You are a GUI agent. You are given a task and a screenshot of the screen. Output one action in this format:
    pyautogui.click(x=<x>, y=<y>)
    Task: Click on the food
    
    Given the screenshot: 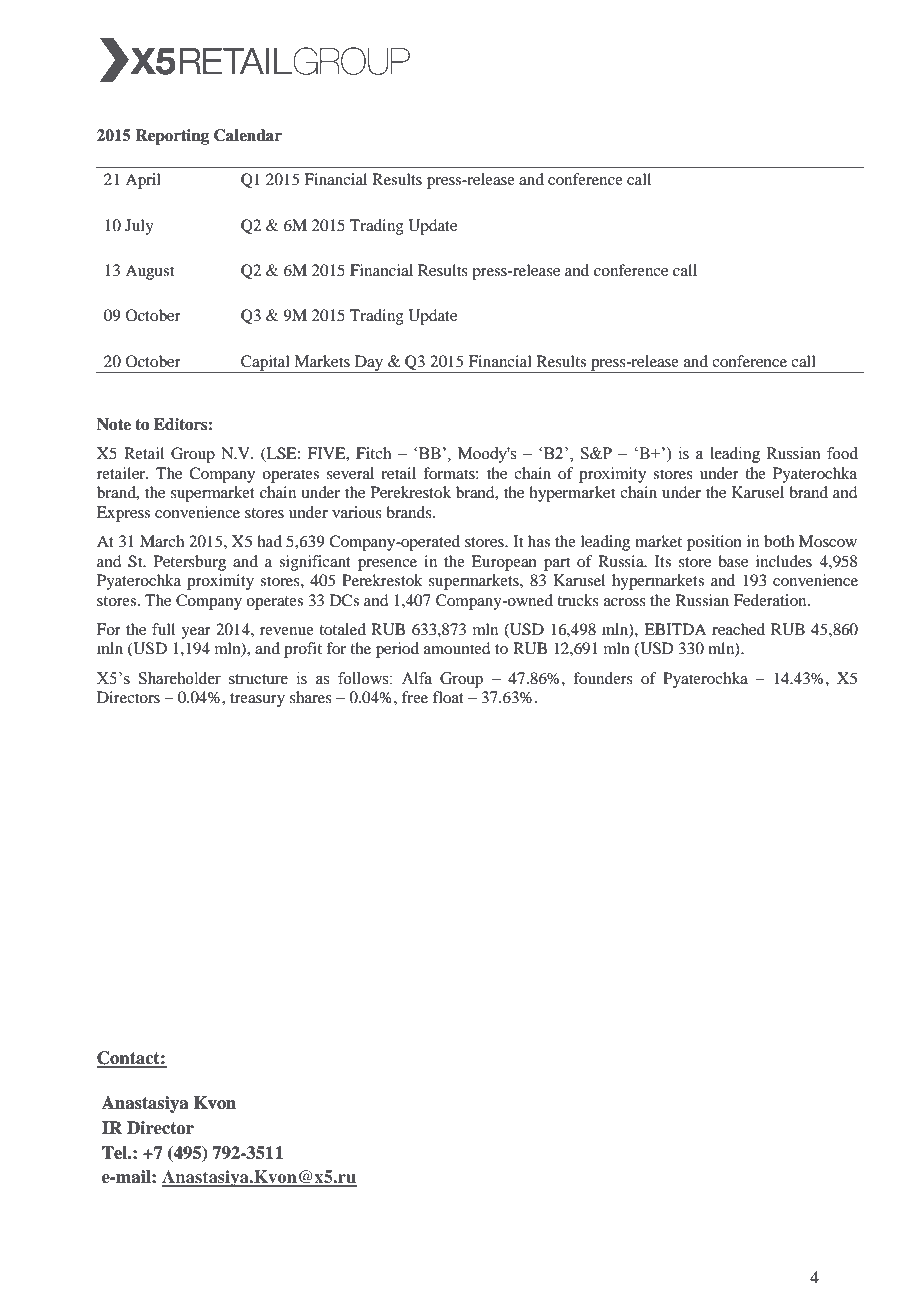 What is the action you would take?
    pyautogui.click(x=842, y=453)
